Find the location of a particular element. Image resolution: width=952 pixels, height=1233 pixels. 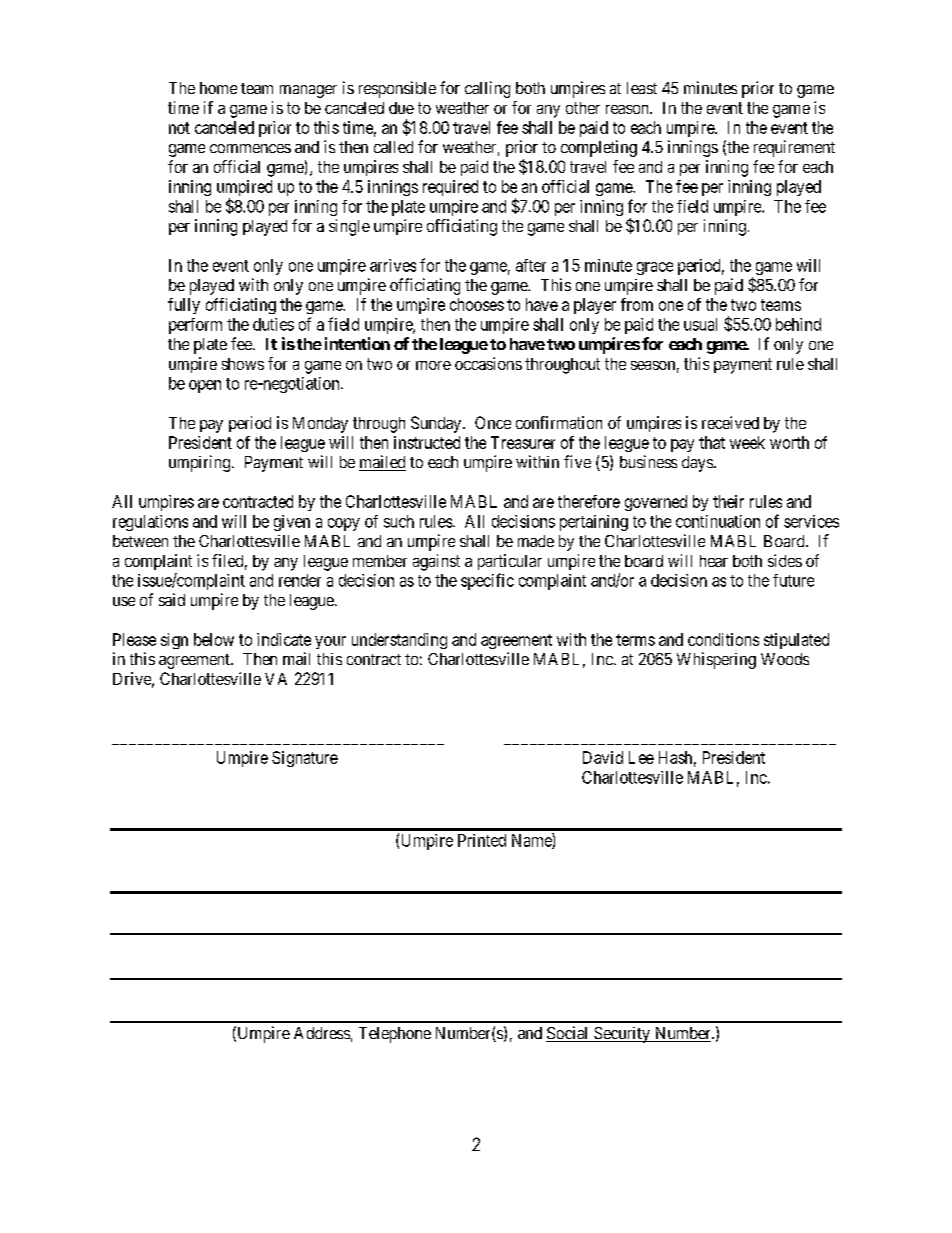

not is located at coordinates (179, 128).
